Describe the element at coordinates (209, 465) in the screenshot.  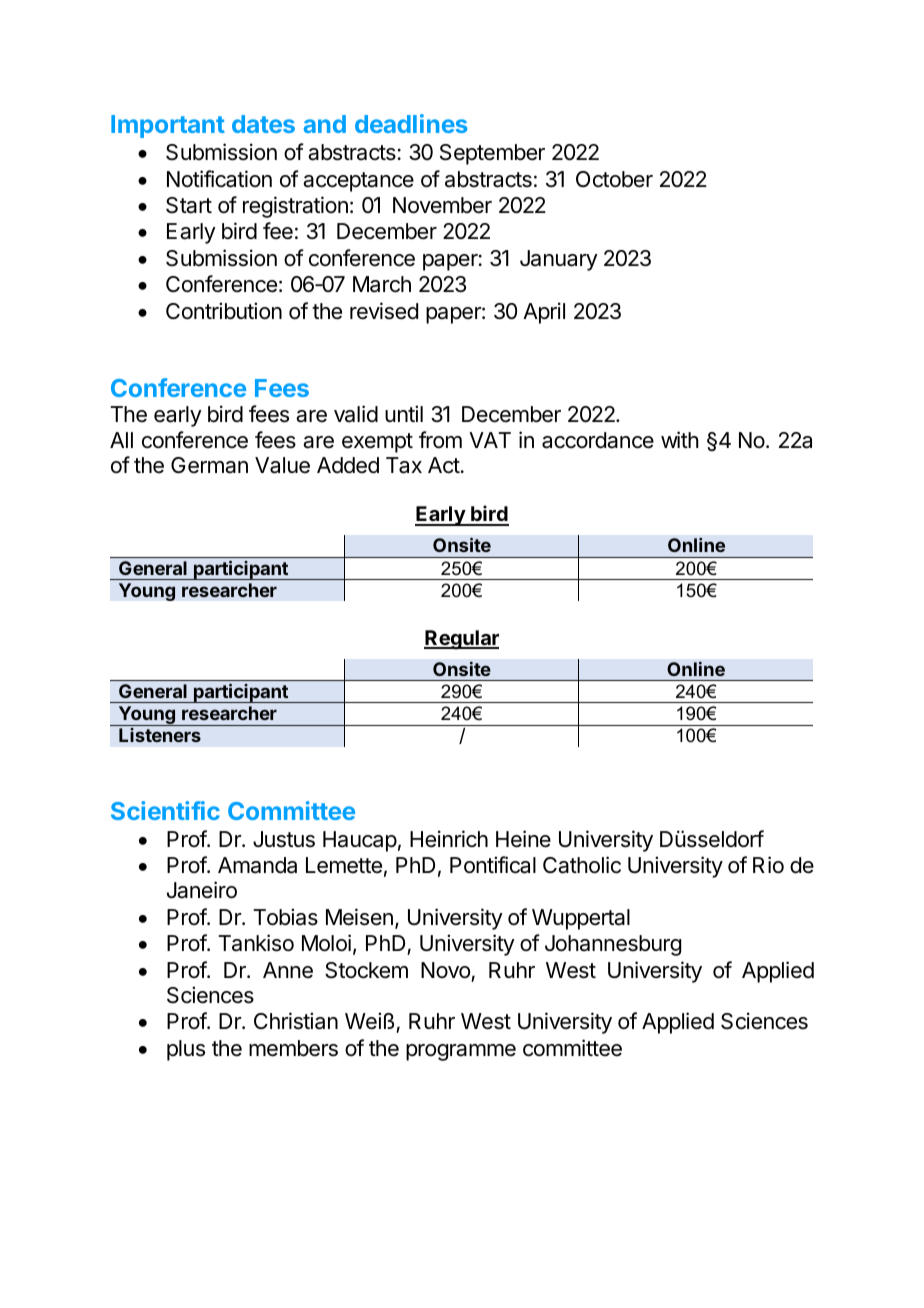
I see `German` at that location.
